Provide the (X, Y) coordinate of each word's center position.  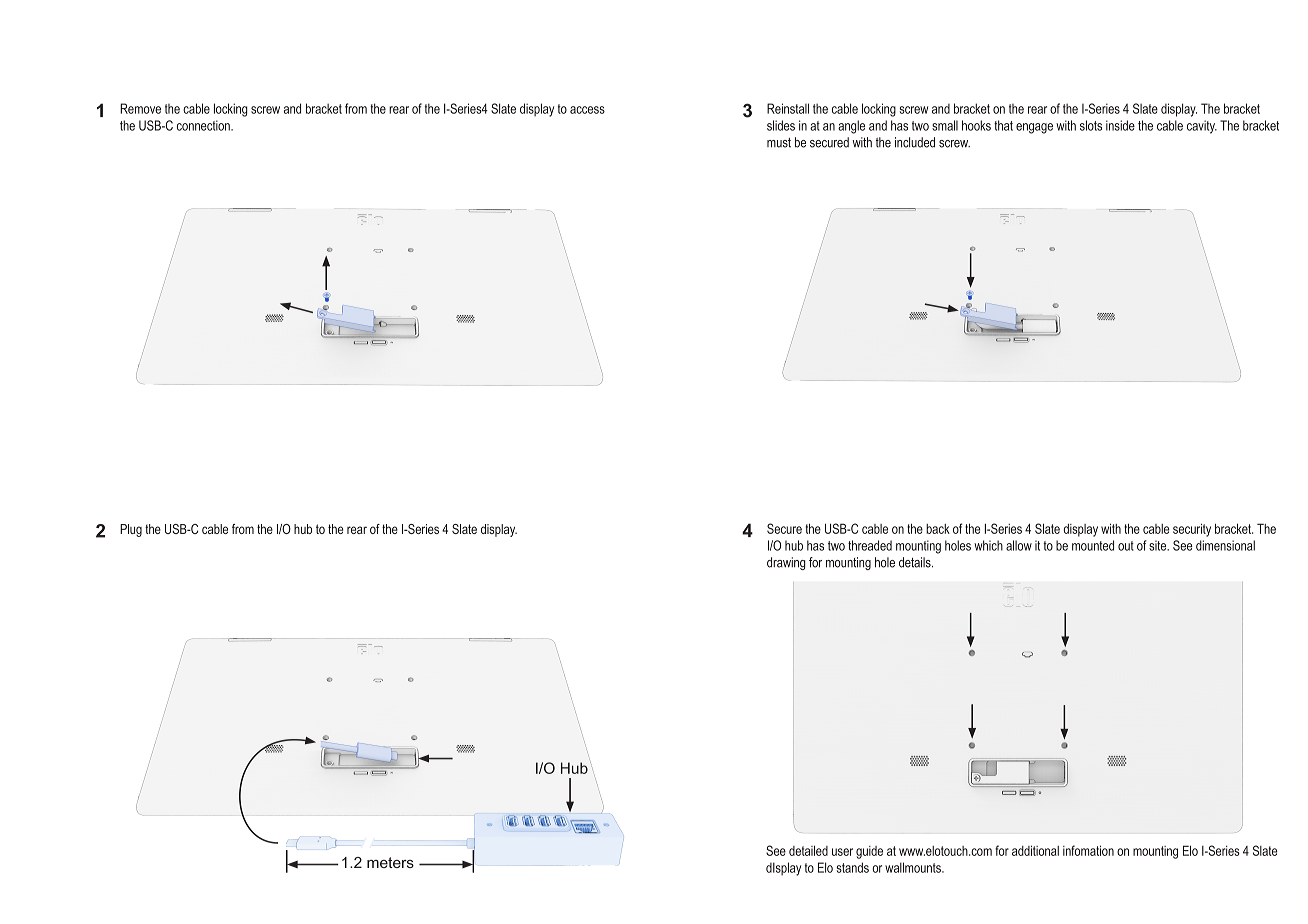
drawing (786, 563)
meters (390, 862)
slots (1091, 125)
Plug (131, 530)
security (1192, 530)
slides (781, 125)
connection (204, 125)
